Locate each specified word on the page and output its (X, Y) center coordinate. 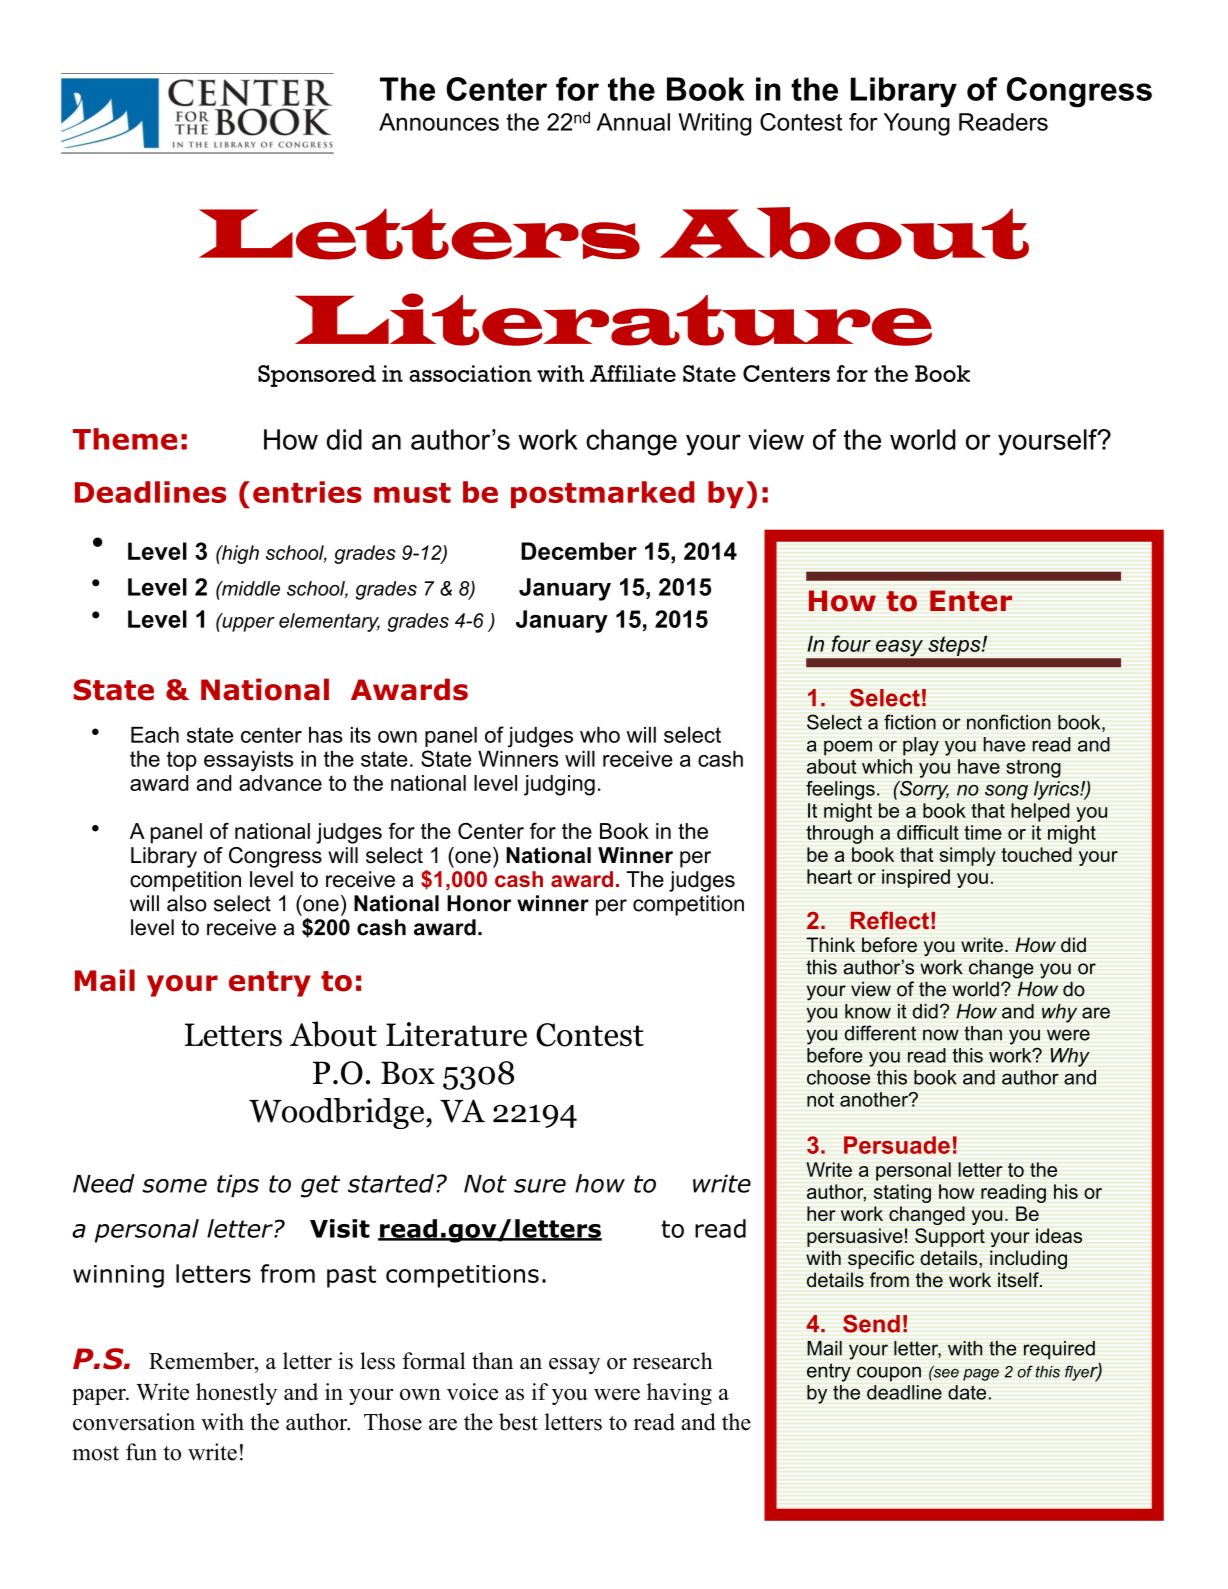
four (851, 643)
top (182, 761)
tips (238, 1186)
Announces (439, 122)
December (579, 551)
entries (307, 492)
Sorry (923, 790)
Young (917, 124)
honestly (236, 1394)
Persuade (897, 1145)
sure (540, 1186)
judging (559, 785)
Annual (633, 122)
